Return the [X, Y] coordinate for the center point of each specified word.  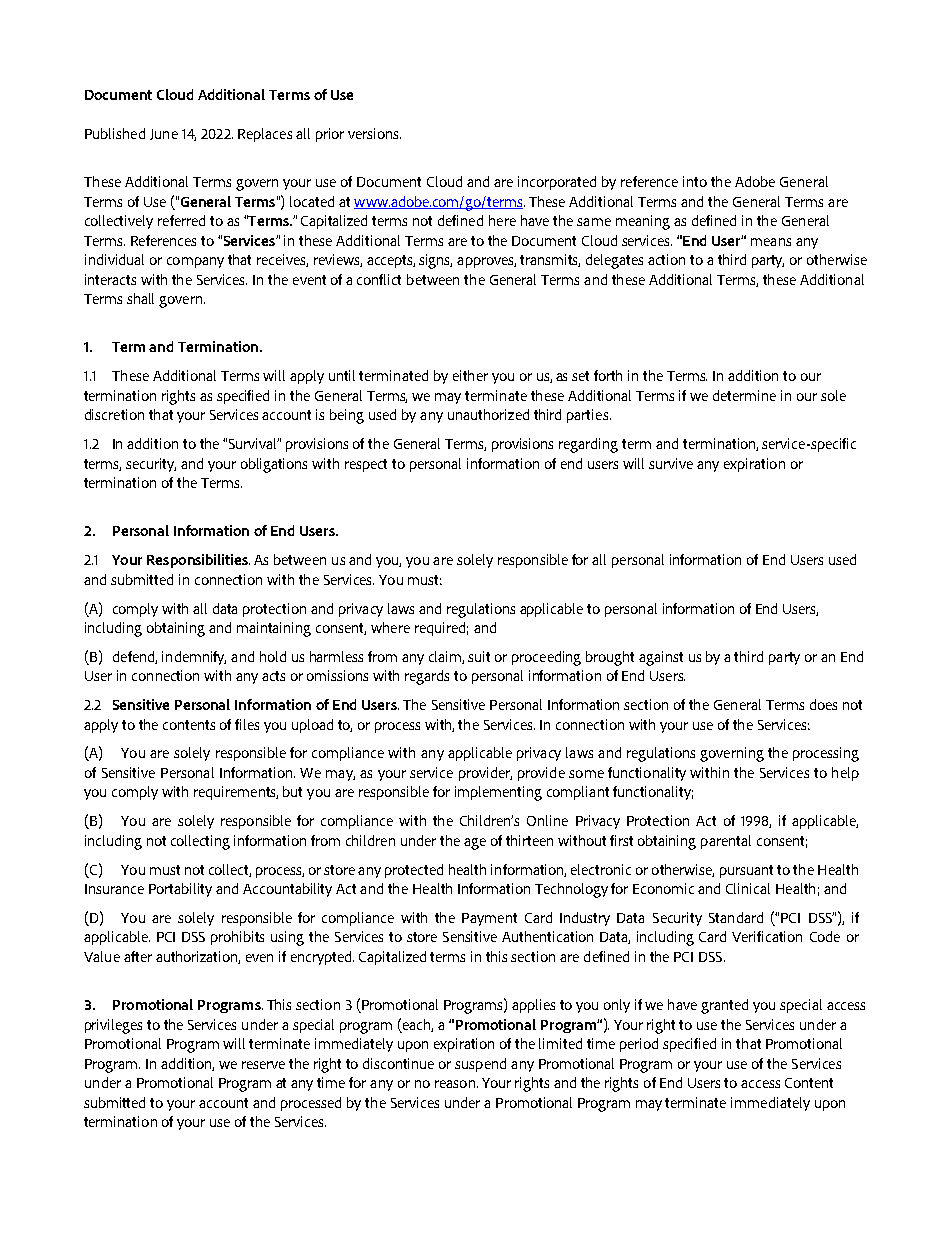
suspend [480, 1065]
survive [671, 463]
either [470, 375]
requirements [236, 793]
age [475, 844]
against [661, 658]
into [695, 181]
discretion [114, 414]
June [164, 134]
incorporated [557, 183]
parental [726, 842]
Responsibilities [198, 561]
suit [479, 656]
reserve [263, 1065]
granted [724, 1006]
